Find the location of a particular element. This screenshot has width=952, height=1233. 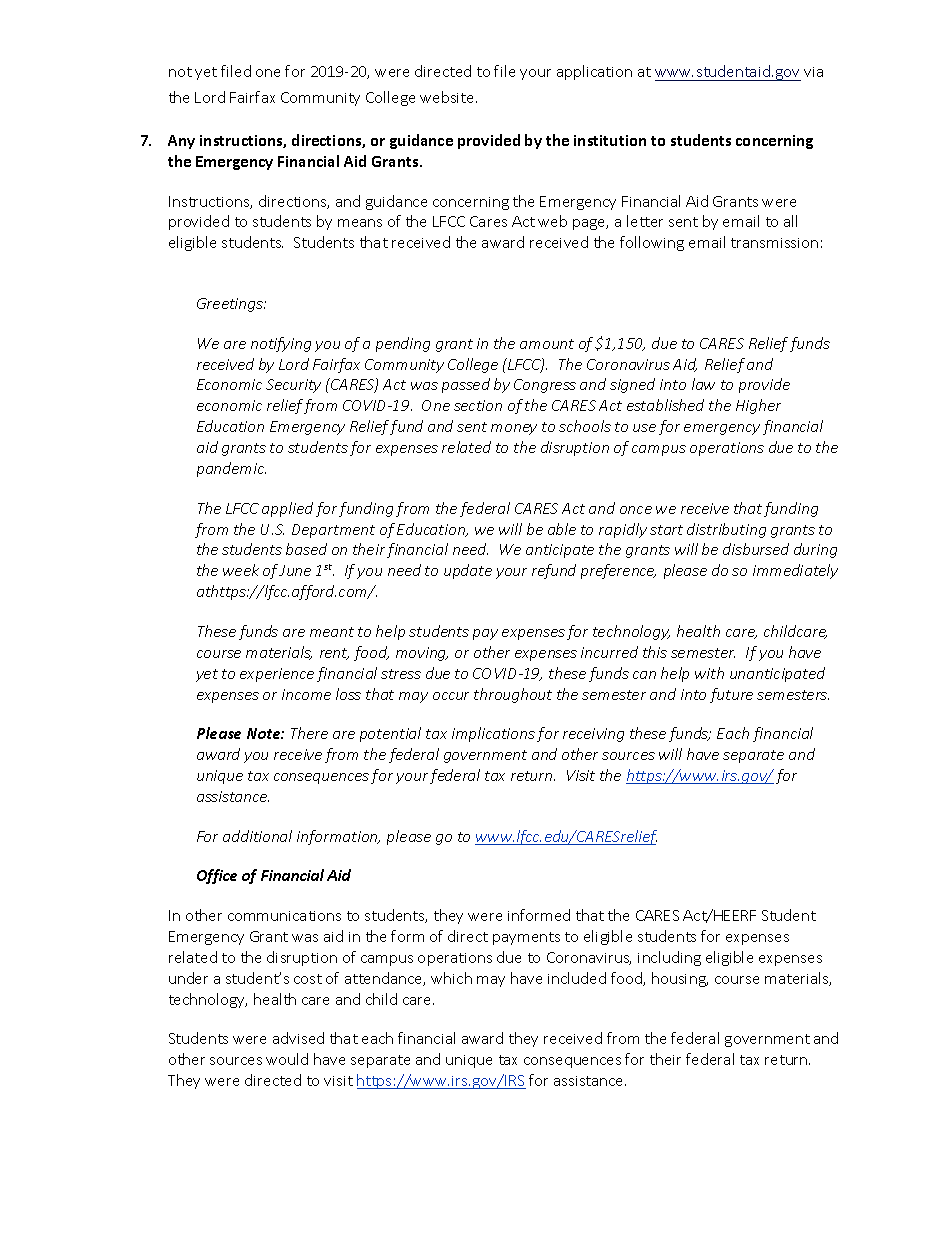

implications is located at coordinates (493, 734).
